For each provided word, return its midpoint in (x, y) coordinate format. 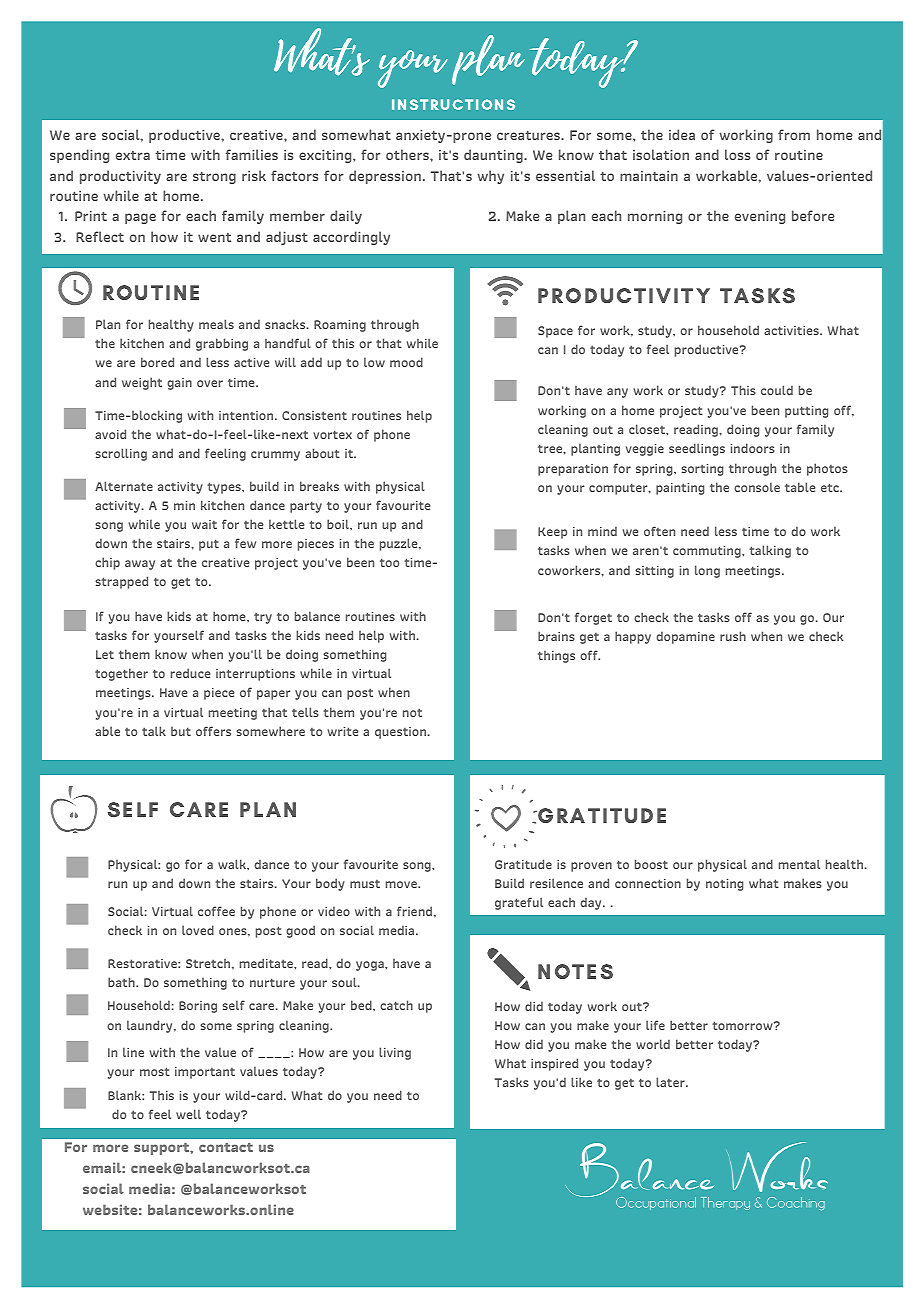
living (395, 1053)
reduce (191, 673)
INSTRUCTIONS (453, 104)
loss (737, 154)
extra (133, 155)
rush (733, 636)
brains (556, 636)
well (188, 1114)
